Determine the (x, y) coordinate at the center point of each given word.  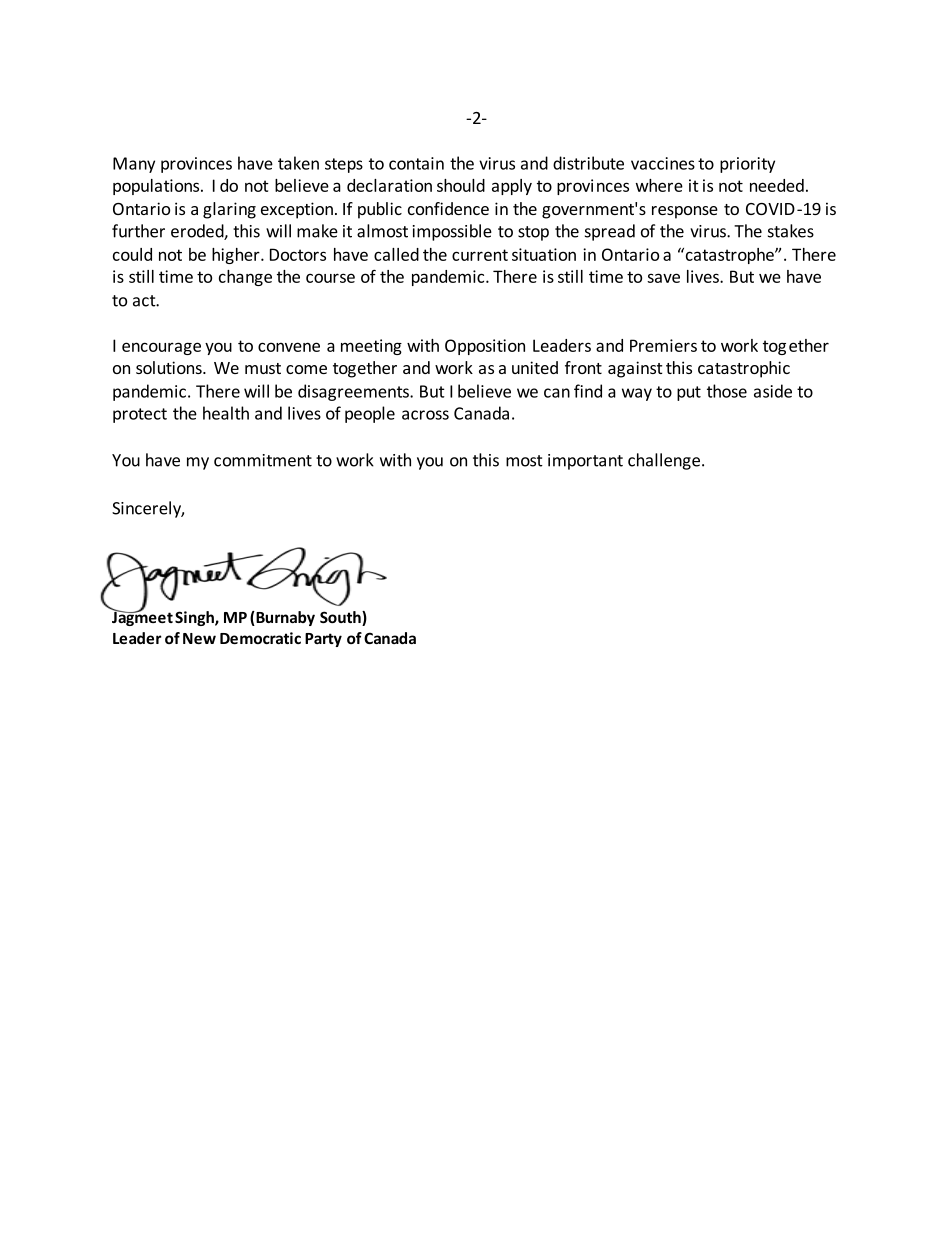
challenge (664, 461)
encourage (161, 348)
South (341, 618)
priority (747, 165)
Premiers (663, 345)
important (585, 462)
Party (323, 640)
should (461, 185)
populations (157, 187)
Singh (195, 618)
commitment (263, 460)
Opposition (485, 347)
